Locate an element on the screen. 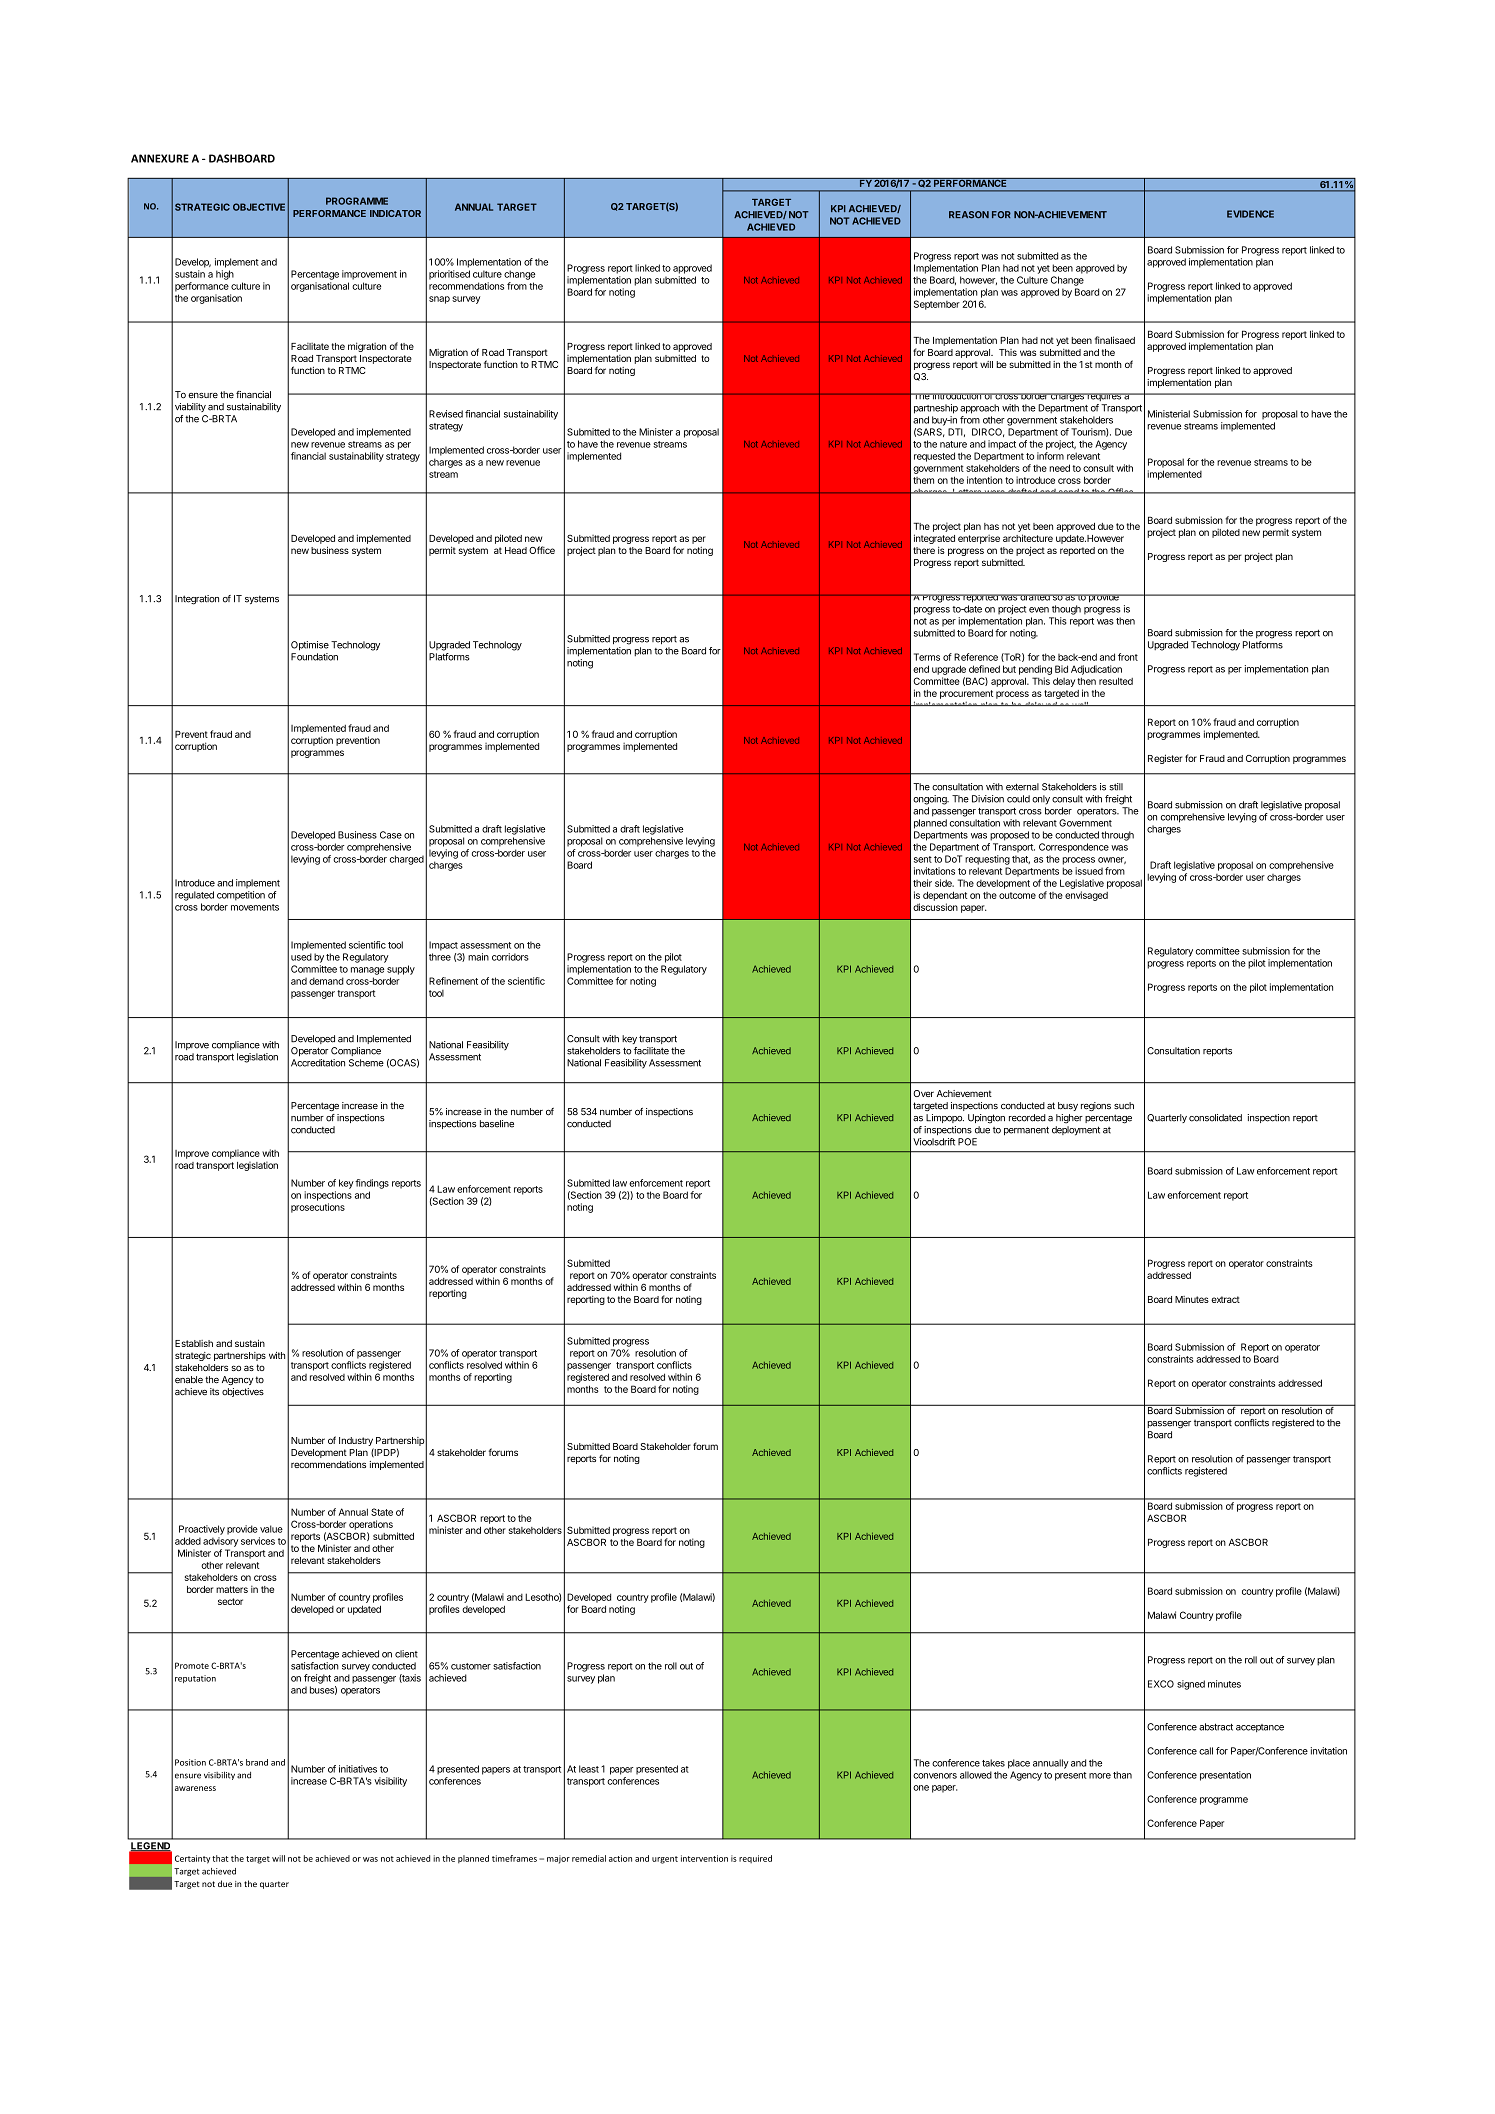  initiatives is located at coordinates (358, 1769).
